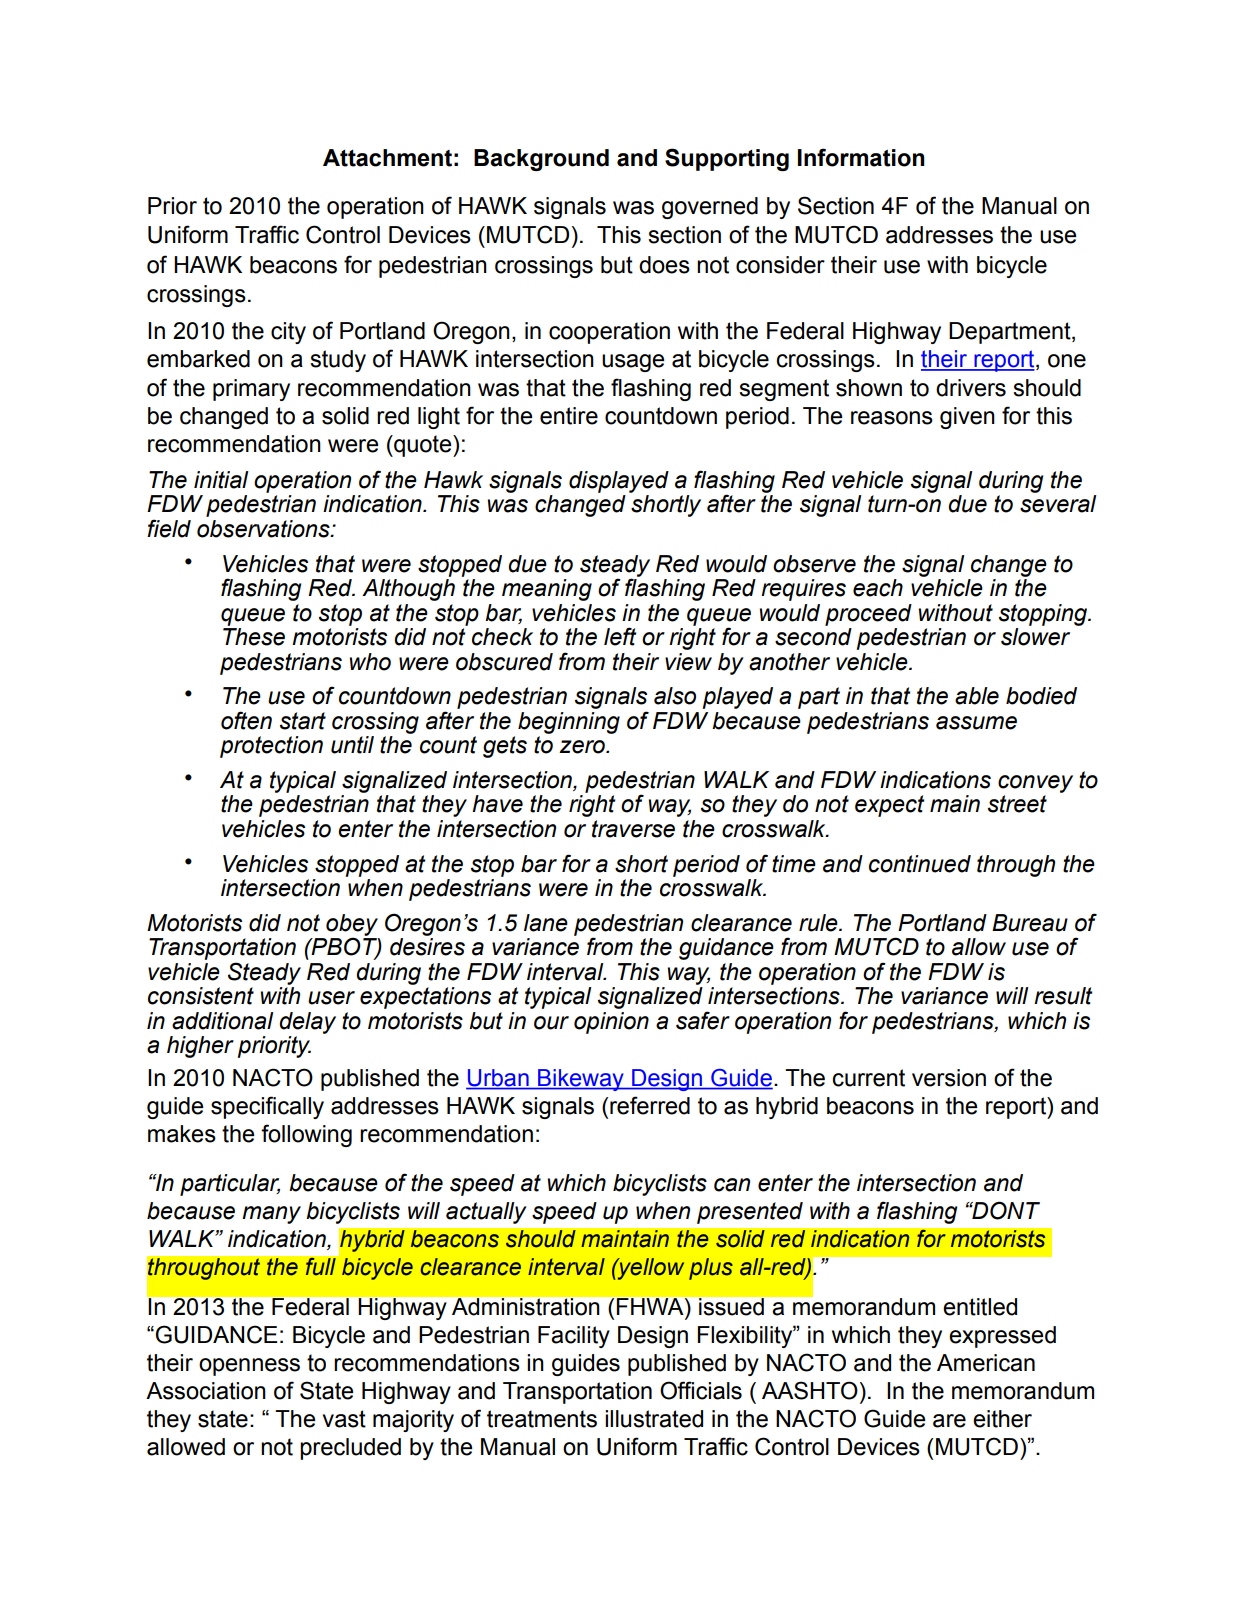 This screenshot has height=1617, width=1249. Describe the element at coordinates (620, 636) in the screenshot. I see `left` at that location.
